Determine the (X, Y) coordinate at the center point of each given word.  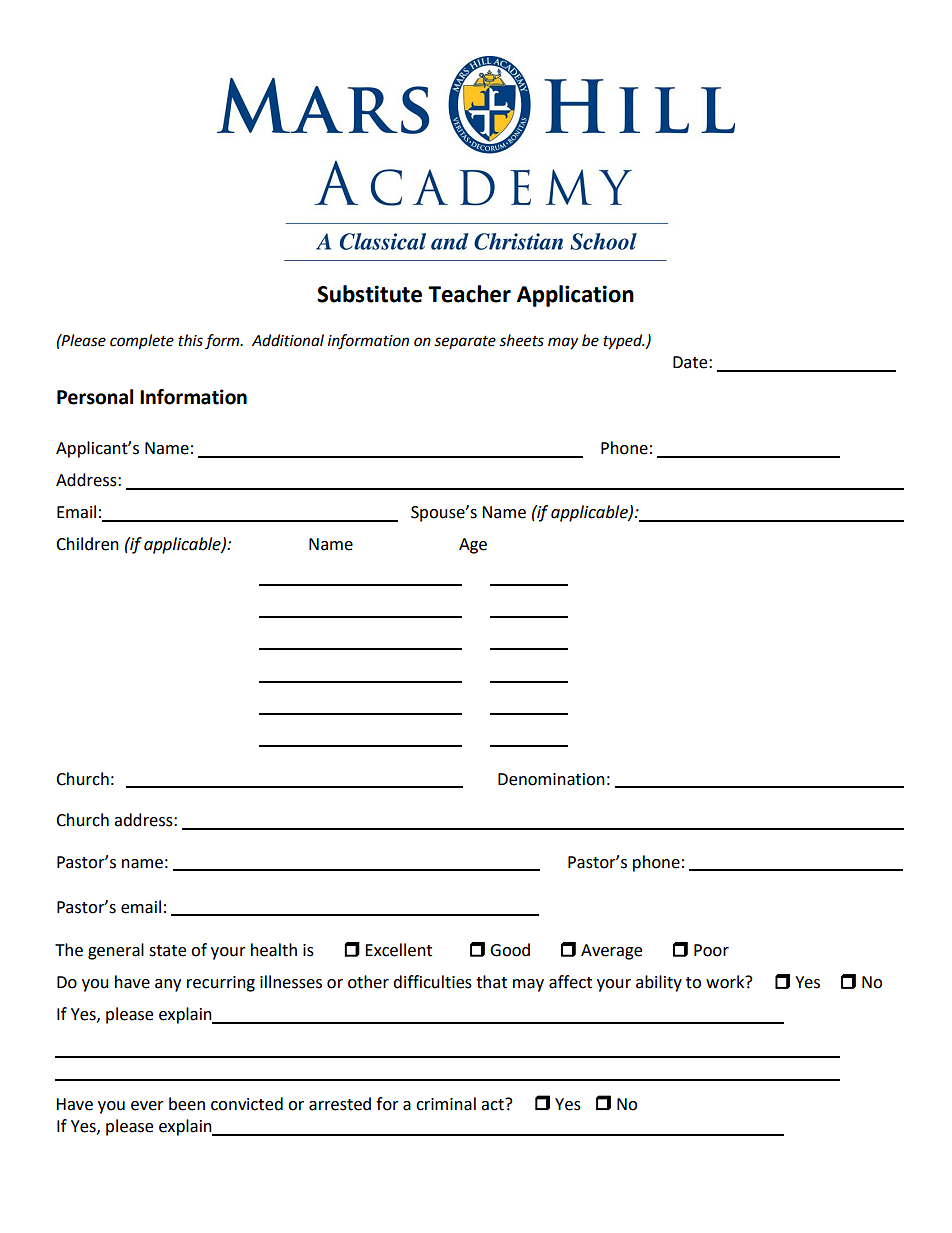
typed (624, 342)
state (167, 951)
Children (87, 544)
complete (142, 342)
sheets (521, 340)
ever (147, 1106)
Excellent (398, 950)
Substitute (369, 294)
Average (611, 952)
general (116, 951)
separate (465, 342)
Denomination (551, 779)
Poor (711, 950)
